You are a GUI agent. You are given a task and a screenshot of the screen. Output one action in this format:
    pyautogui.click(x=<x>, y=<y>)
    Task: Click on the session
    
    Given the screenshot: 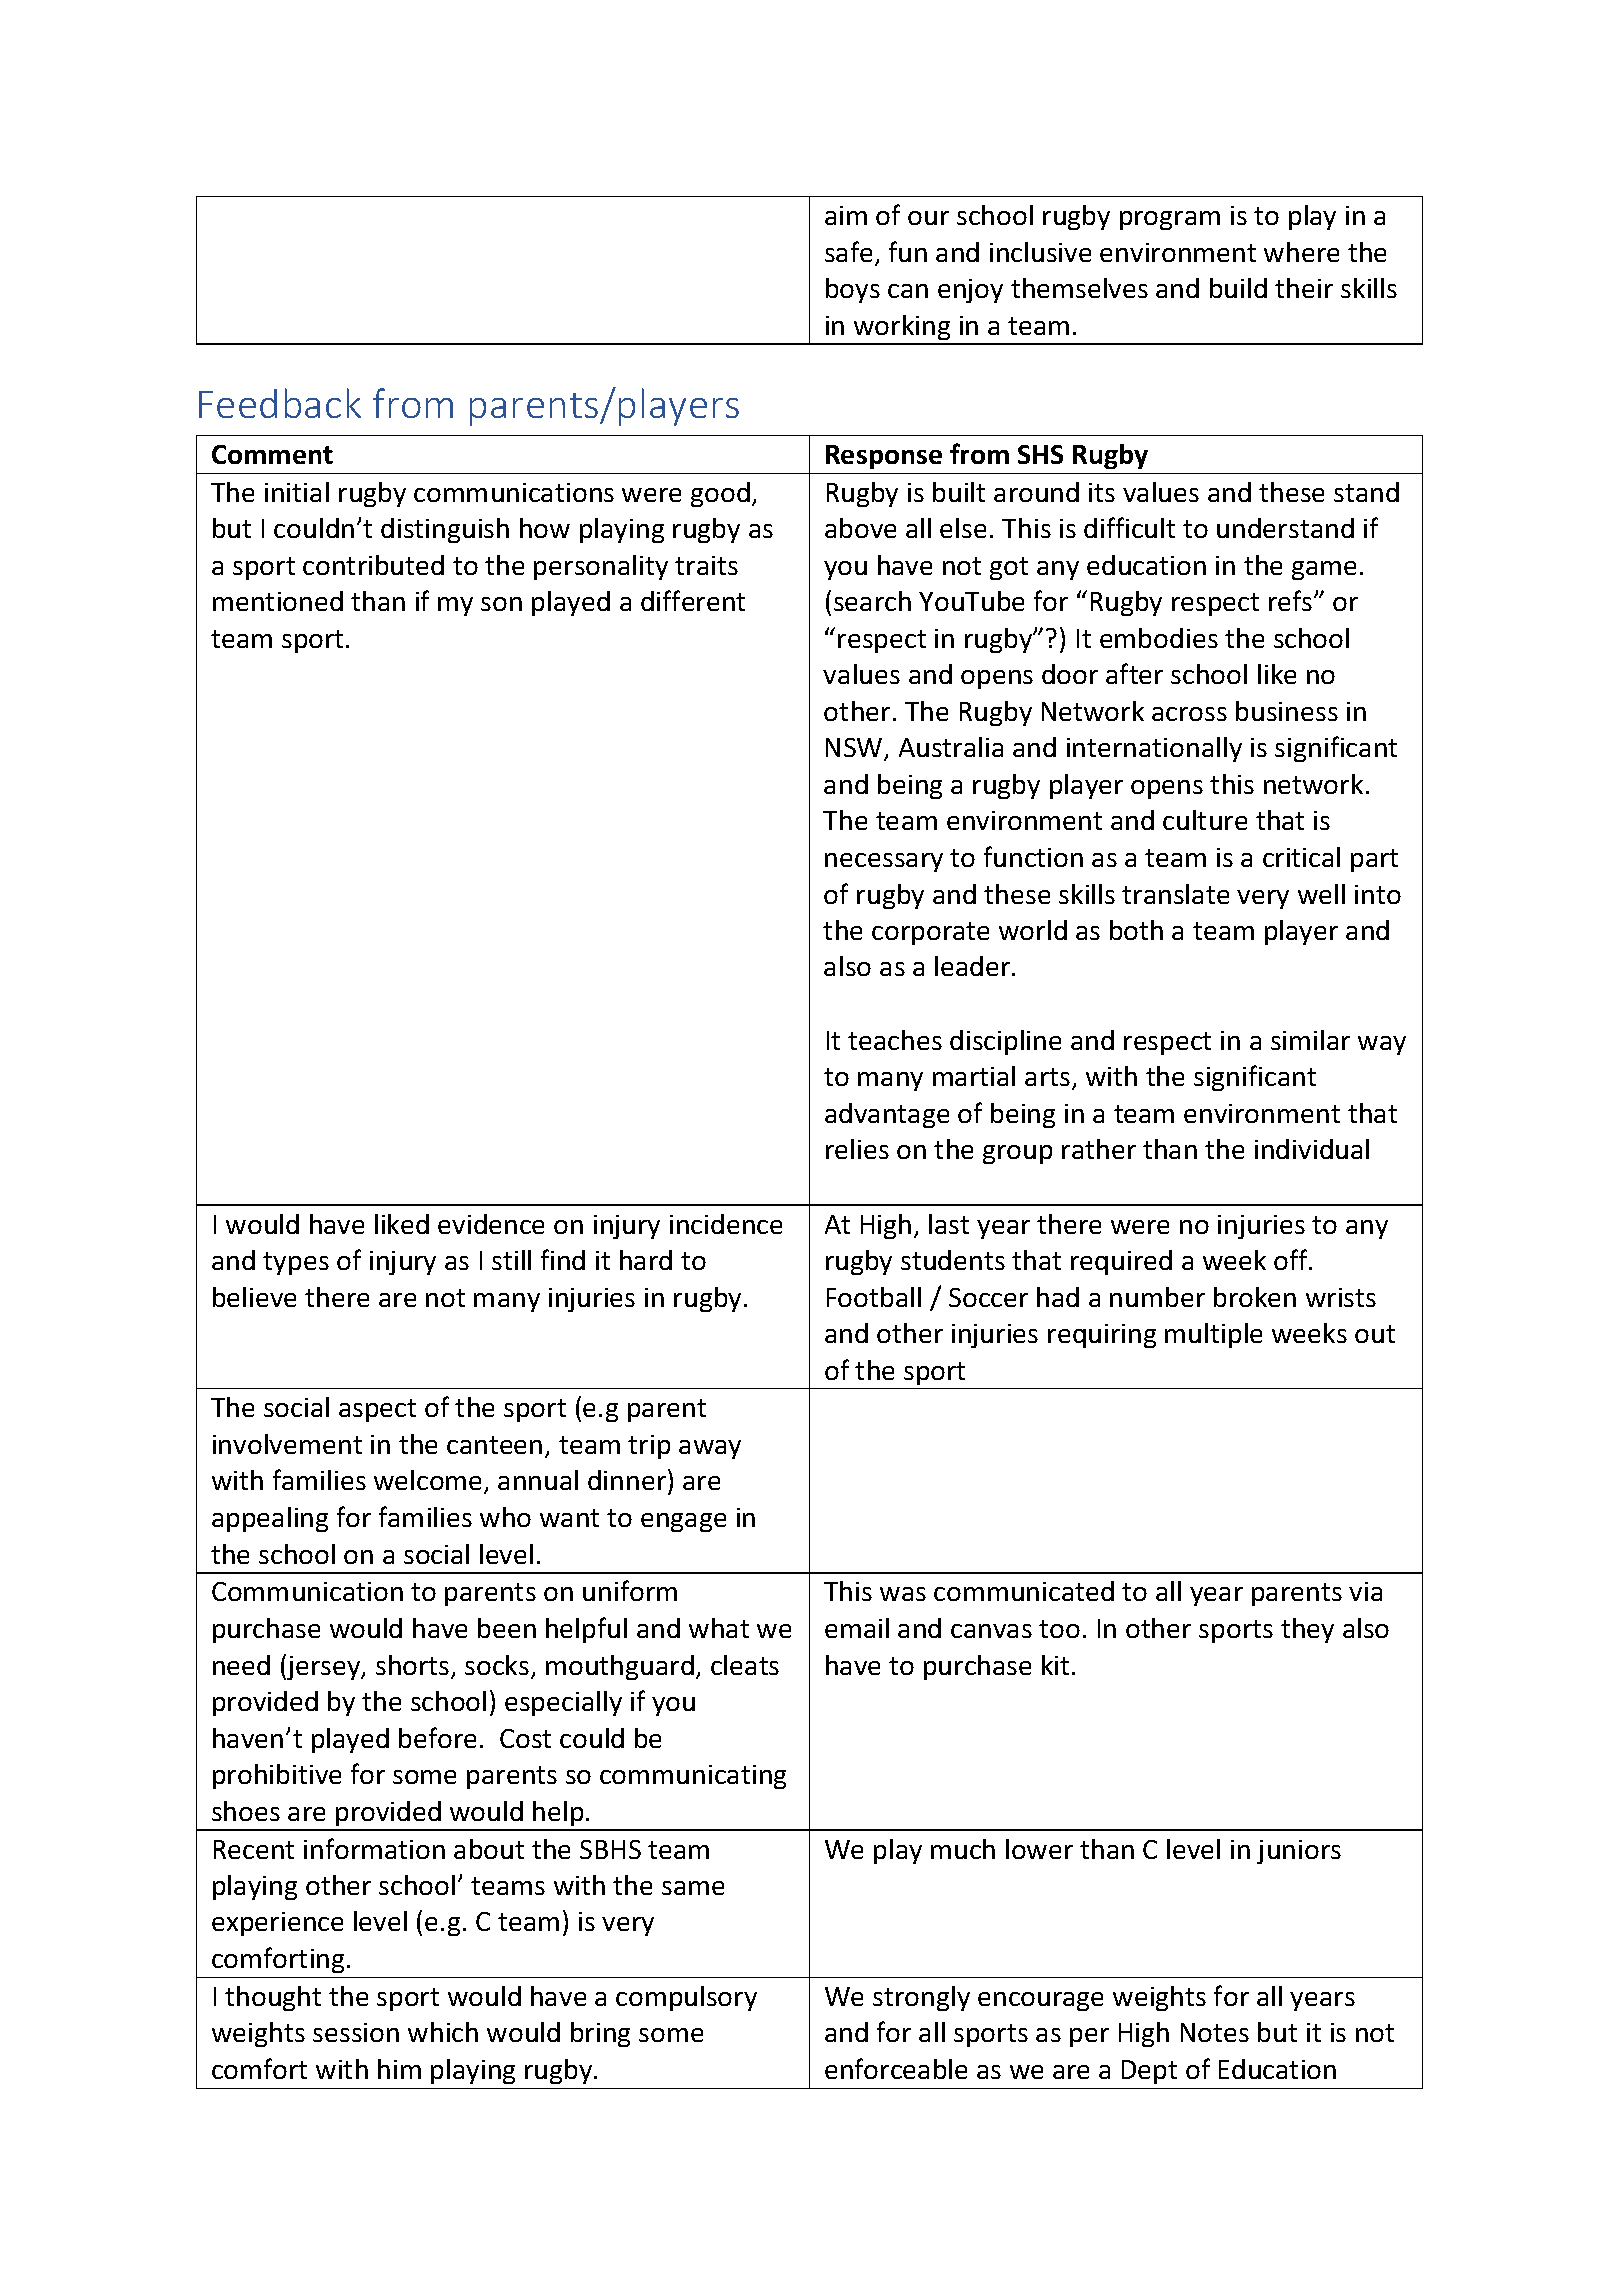 What is the action you would take?
    pyautogui.click(x=356, y=2032)
